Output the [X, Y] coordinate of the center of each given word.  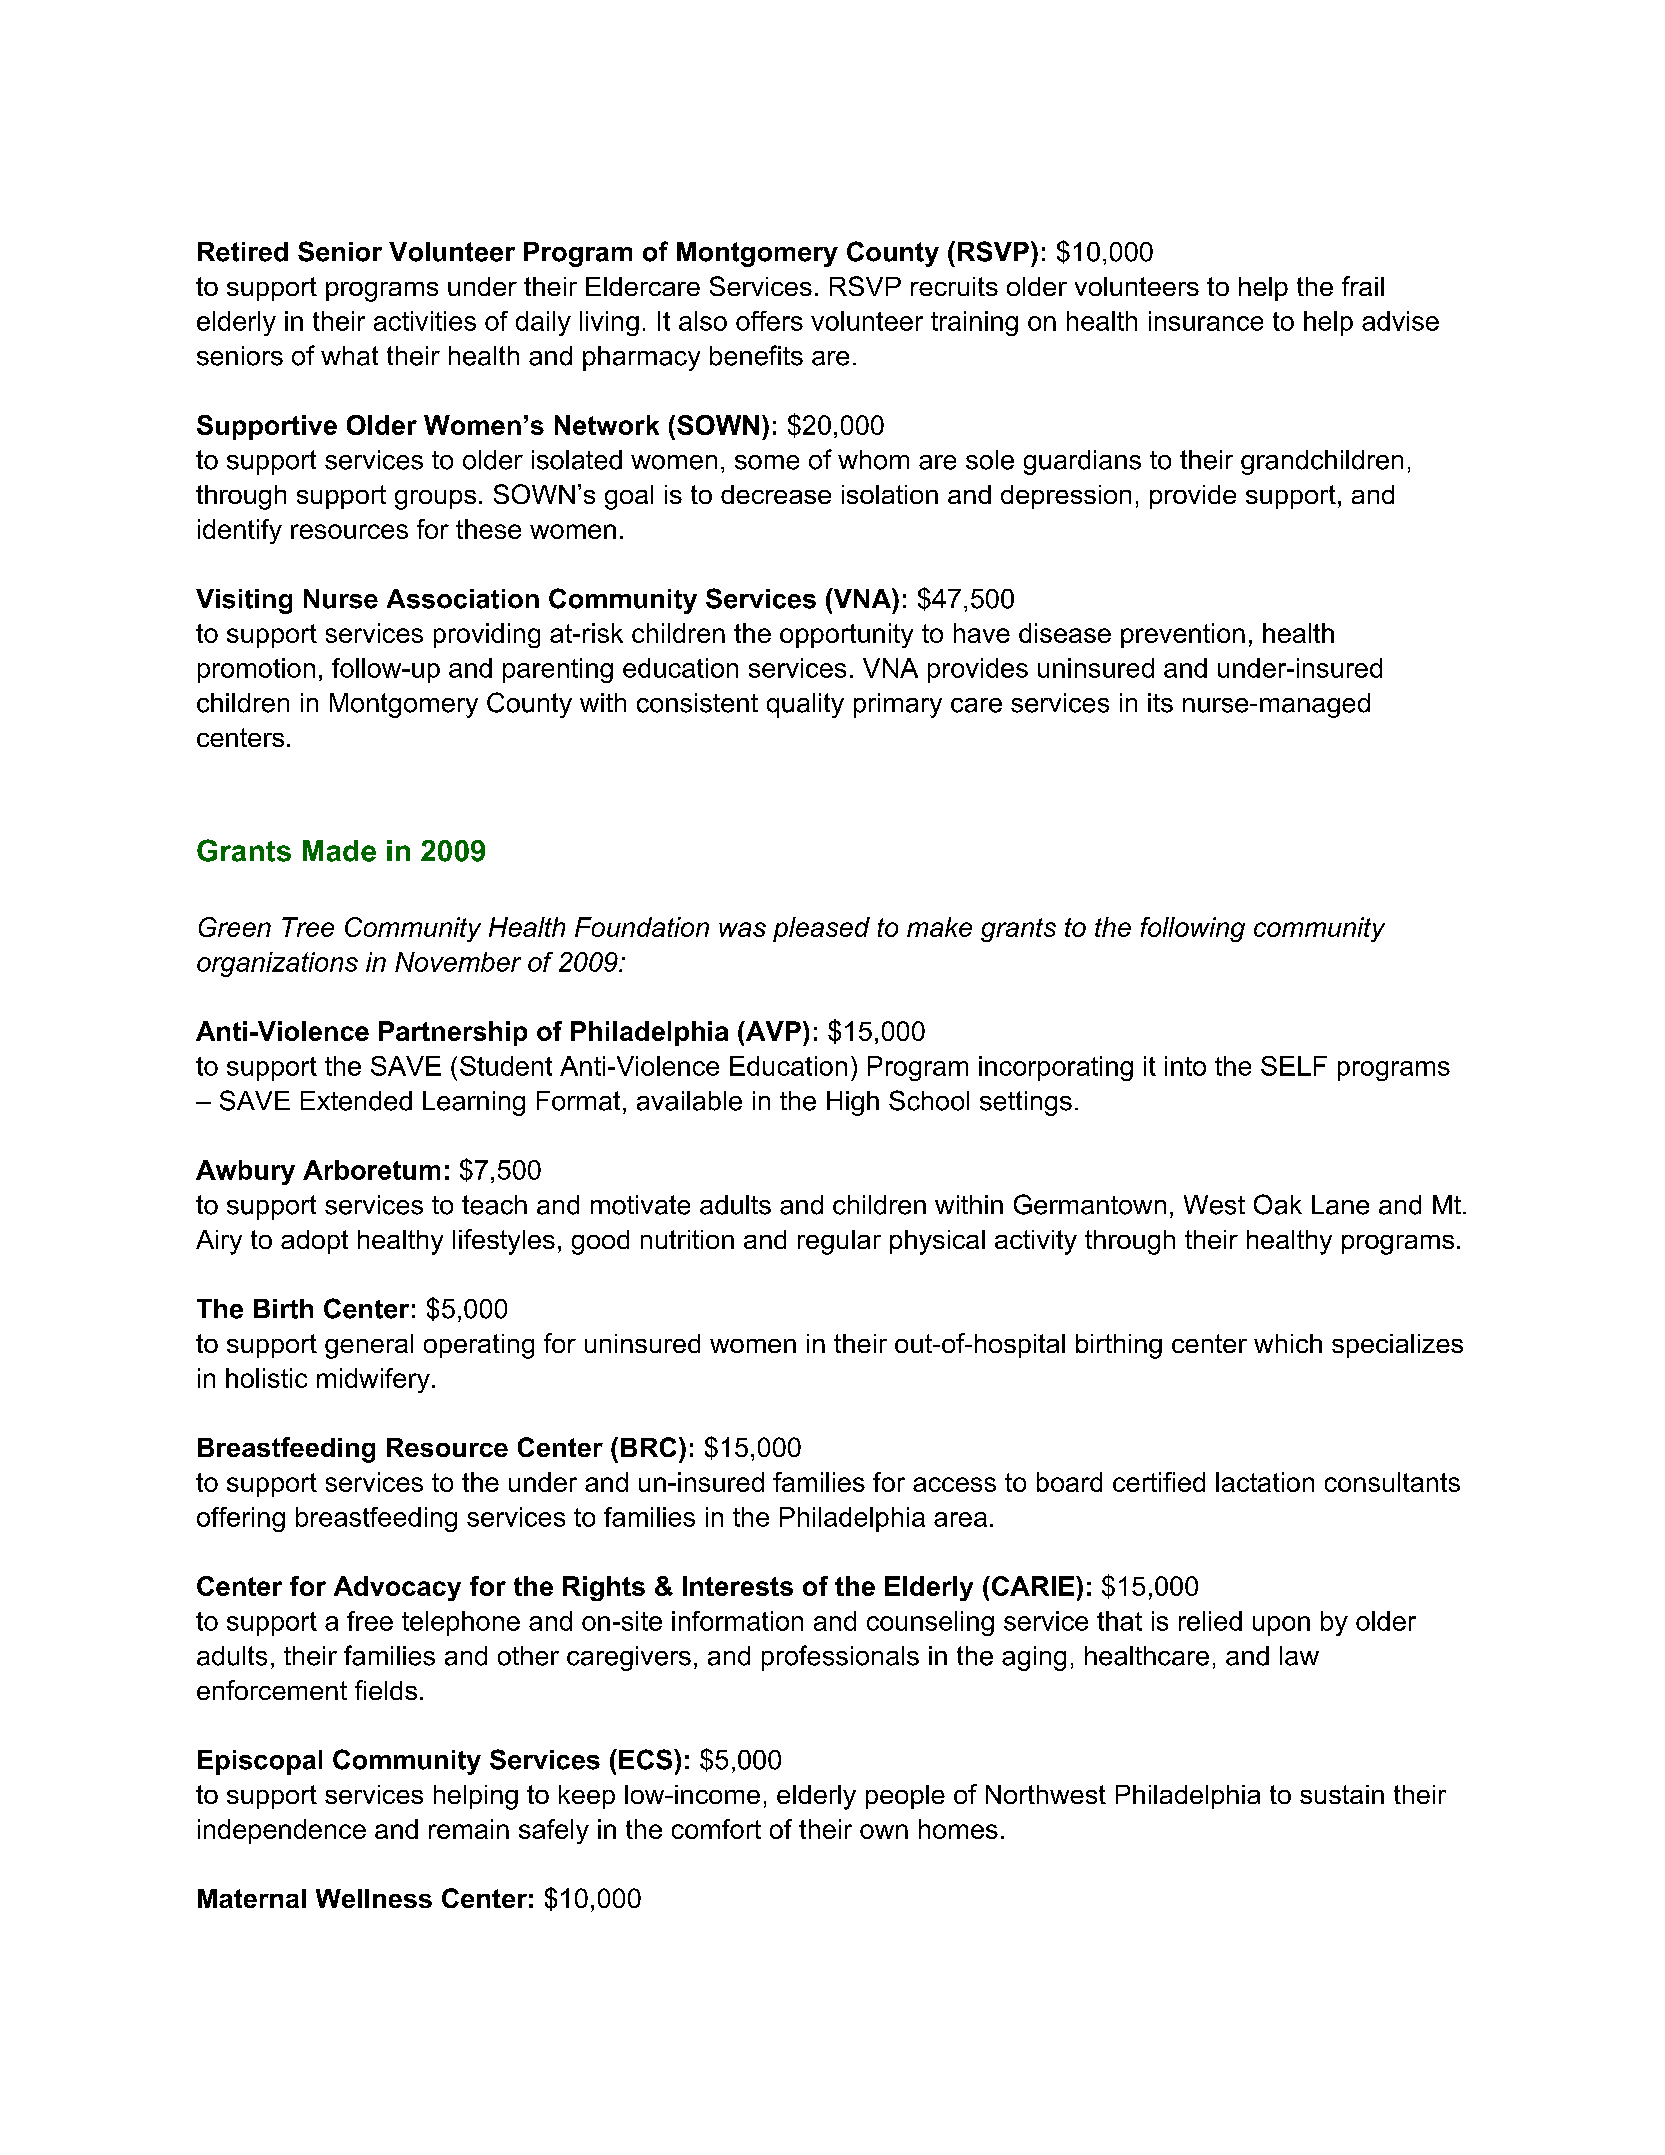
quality [805, 705]
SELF [1294, 1066]
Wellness [374, 1898]
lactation [1265, 1482]
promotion [256, 670]
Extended [356, 1101]
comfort [716, 1829]
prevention [1183, 635]
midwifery [373, 1380]
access [954, 1484]
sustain [1342, 1794]
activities [425, 321]
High [853, 1103]
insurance [1206, 321]
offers [769, 321]
